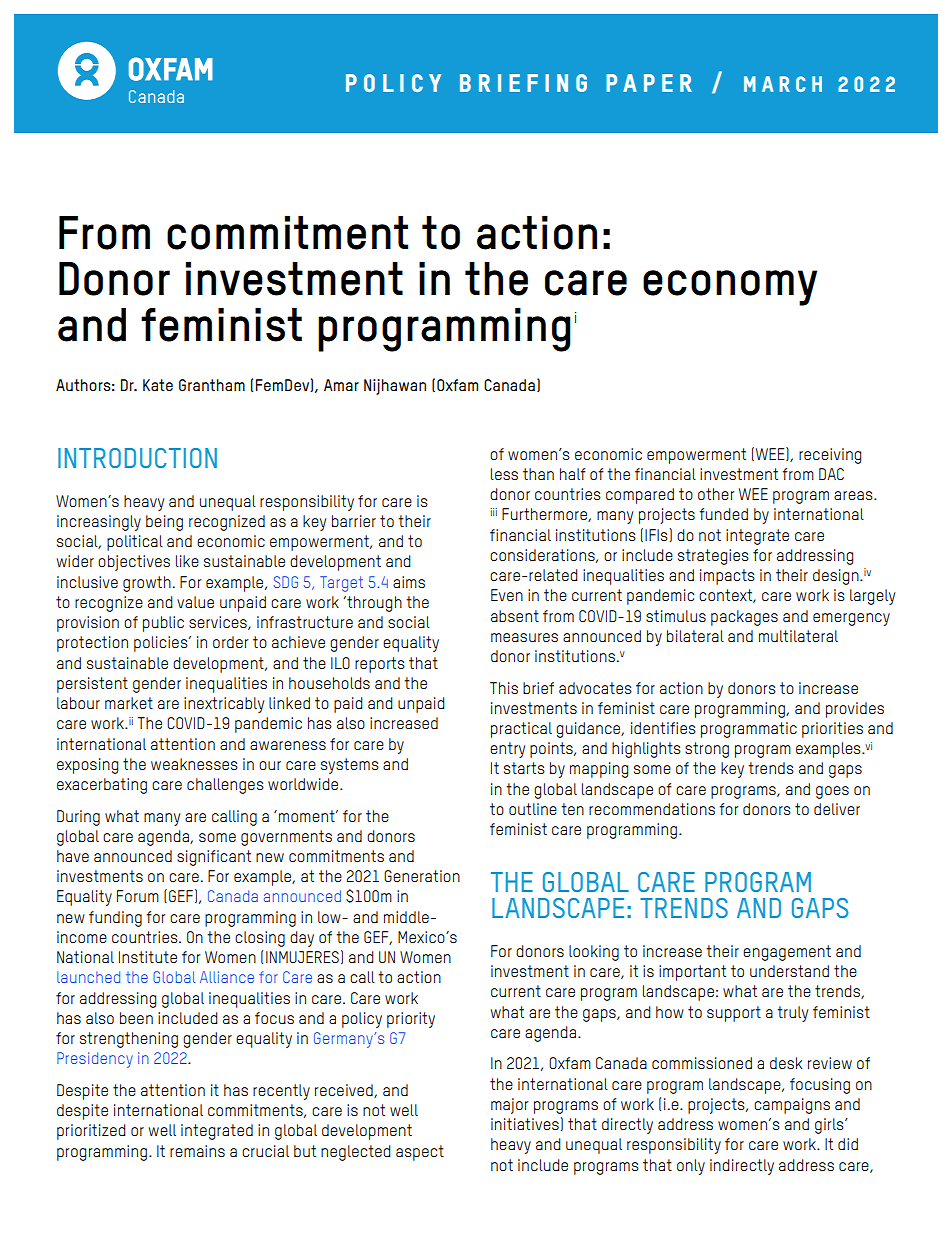 The height and width of the screenshot is (1233, 952). Describe the element at coordinates (158, 385) in the screenshot. I see `Kate` at that location.
